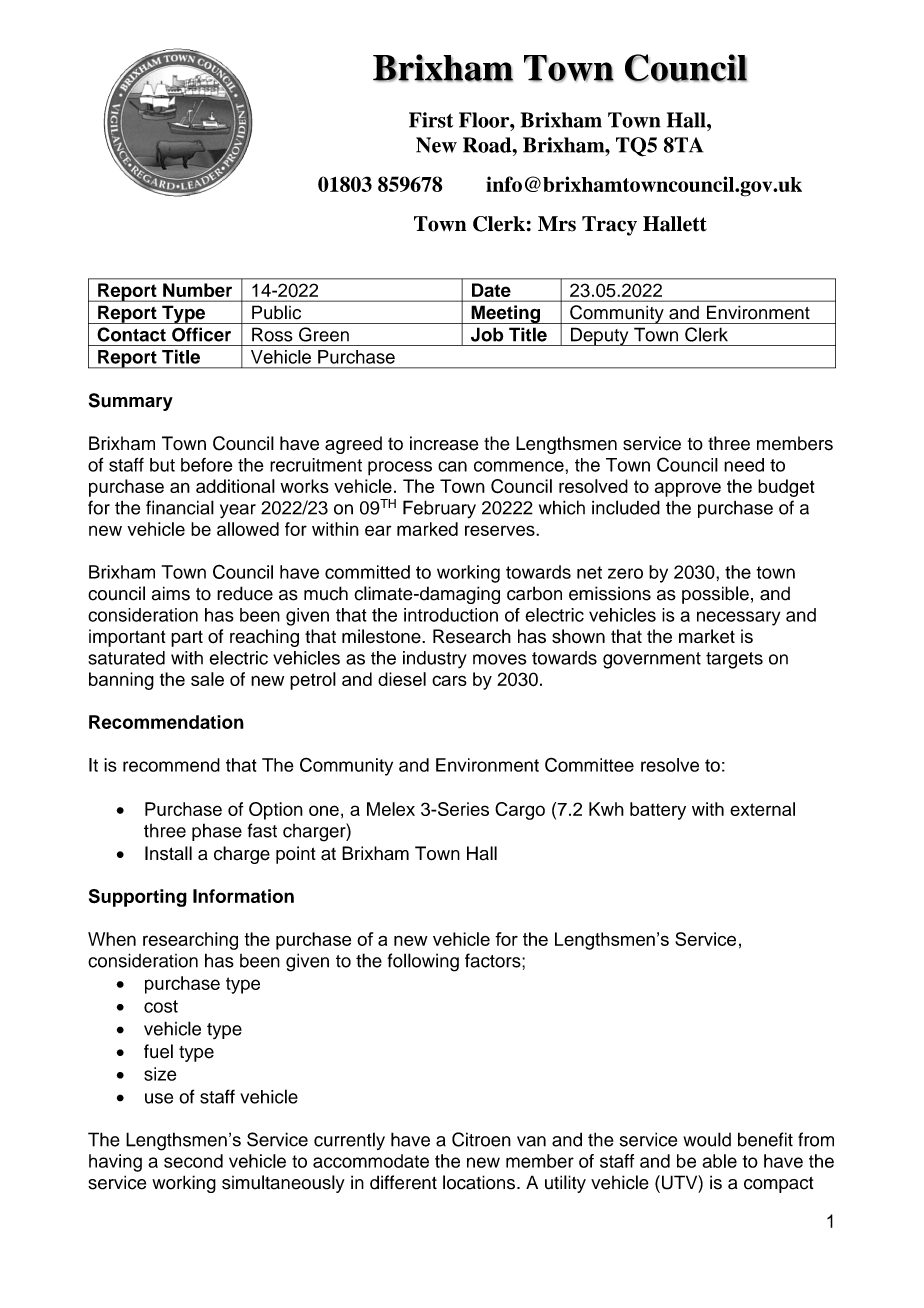 The height and width of the page is (1308, 924). What do you see at coordinates (187, 638) in the page?
I see `part` at bounding box center [187, 638].
